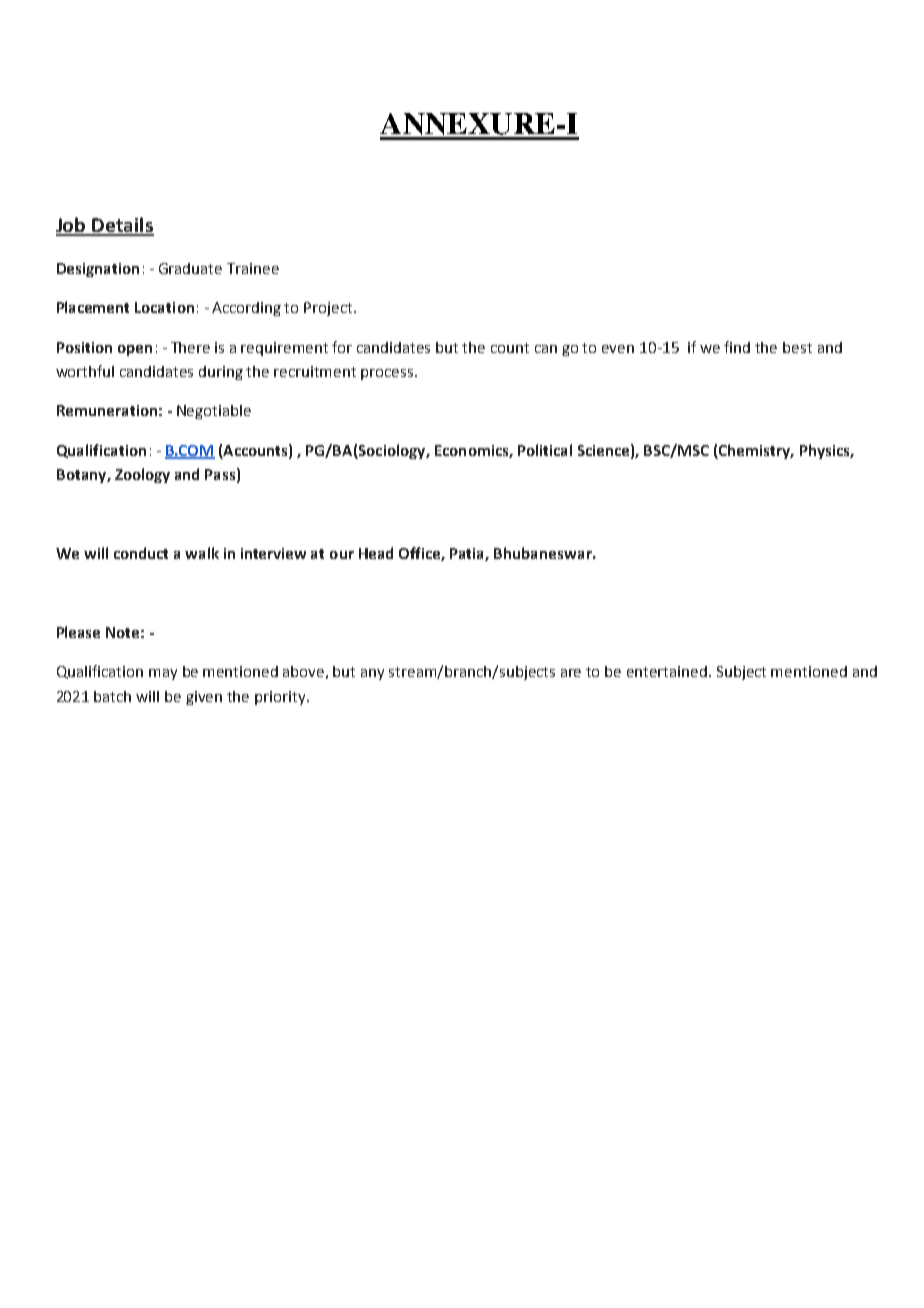 The height and width of the image is (1308, 924). Describe the element at coordinates (545, 450) in the image. I see `Political` at that location.
